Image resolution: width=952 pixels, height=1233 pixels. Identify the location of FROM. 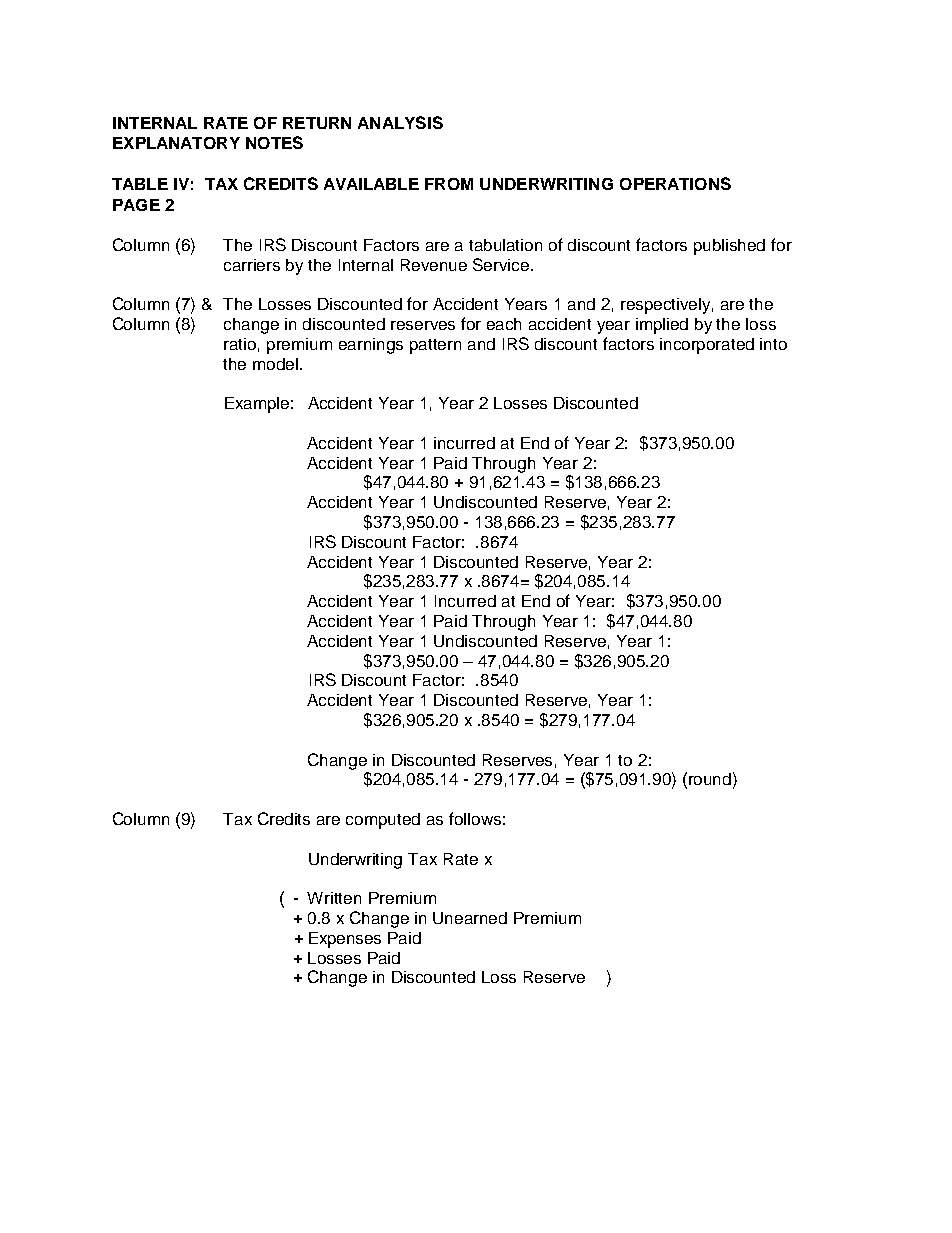
(449, 184).
